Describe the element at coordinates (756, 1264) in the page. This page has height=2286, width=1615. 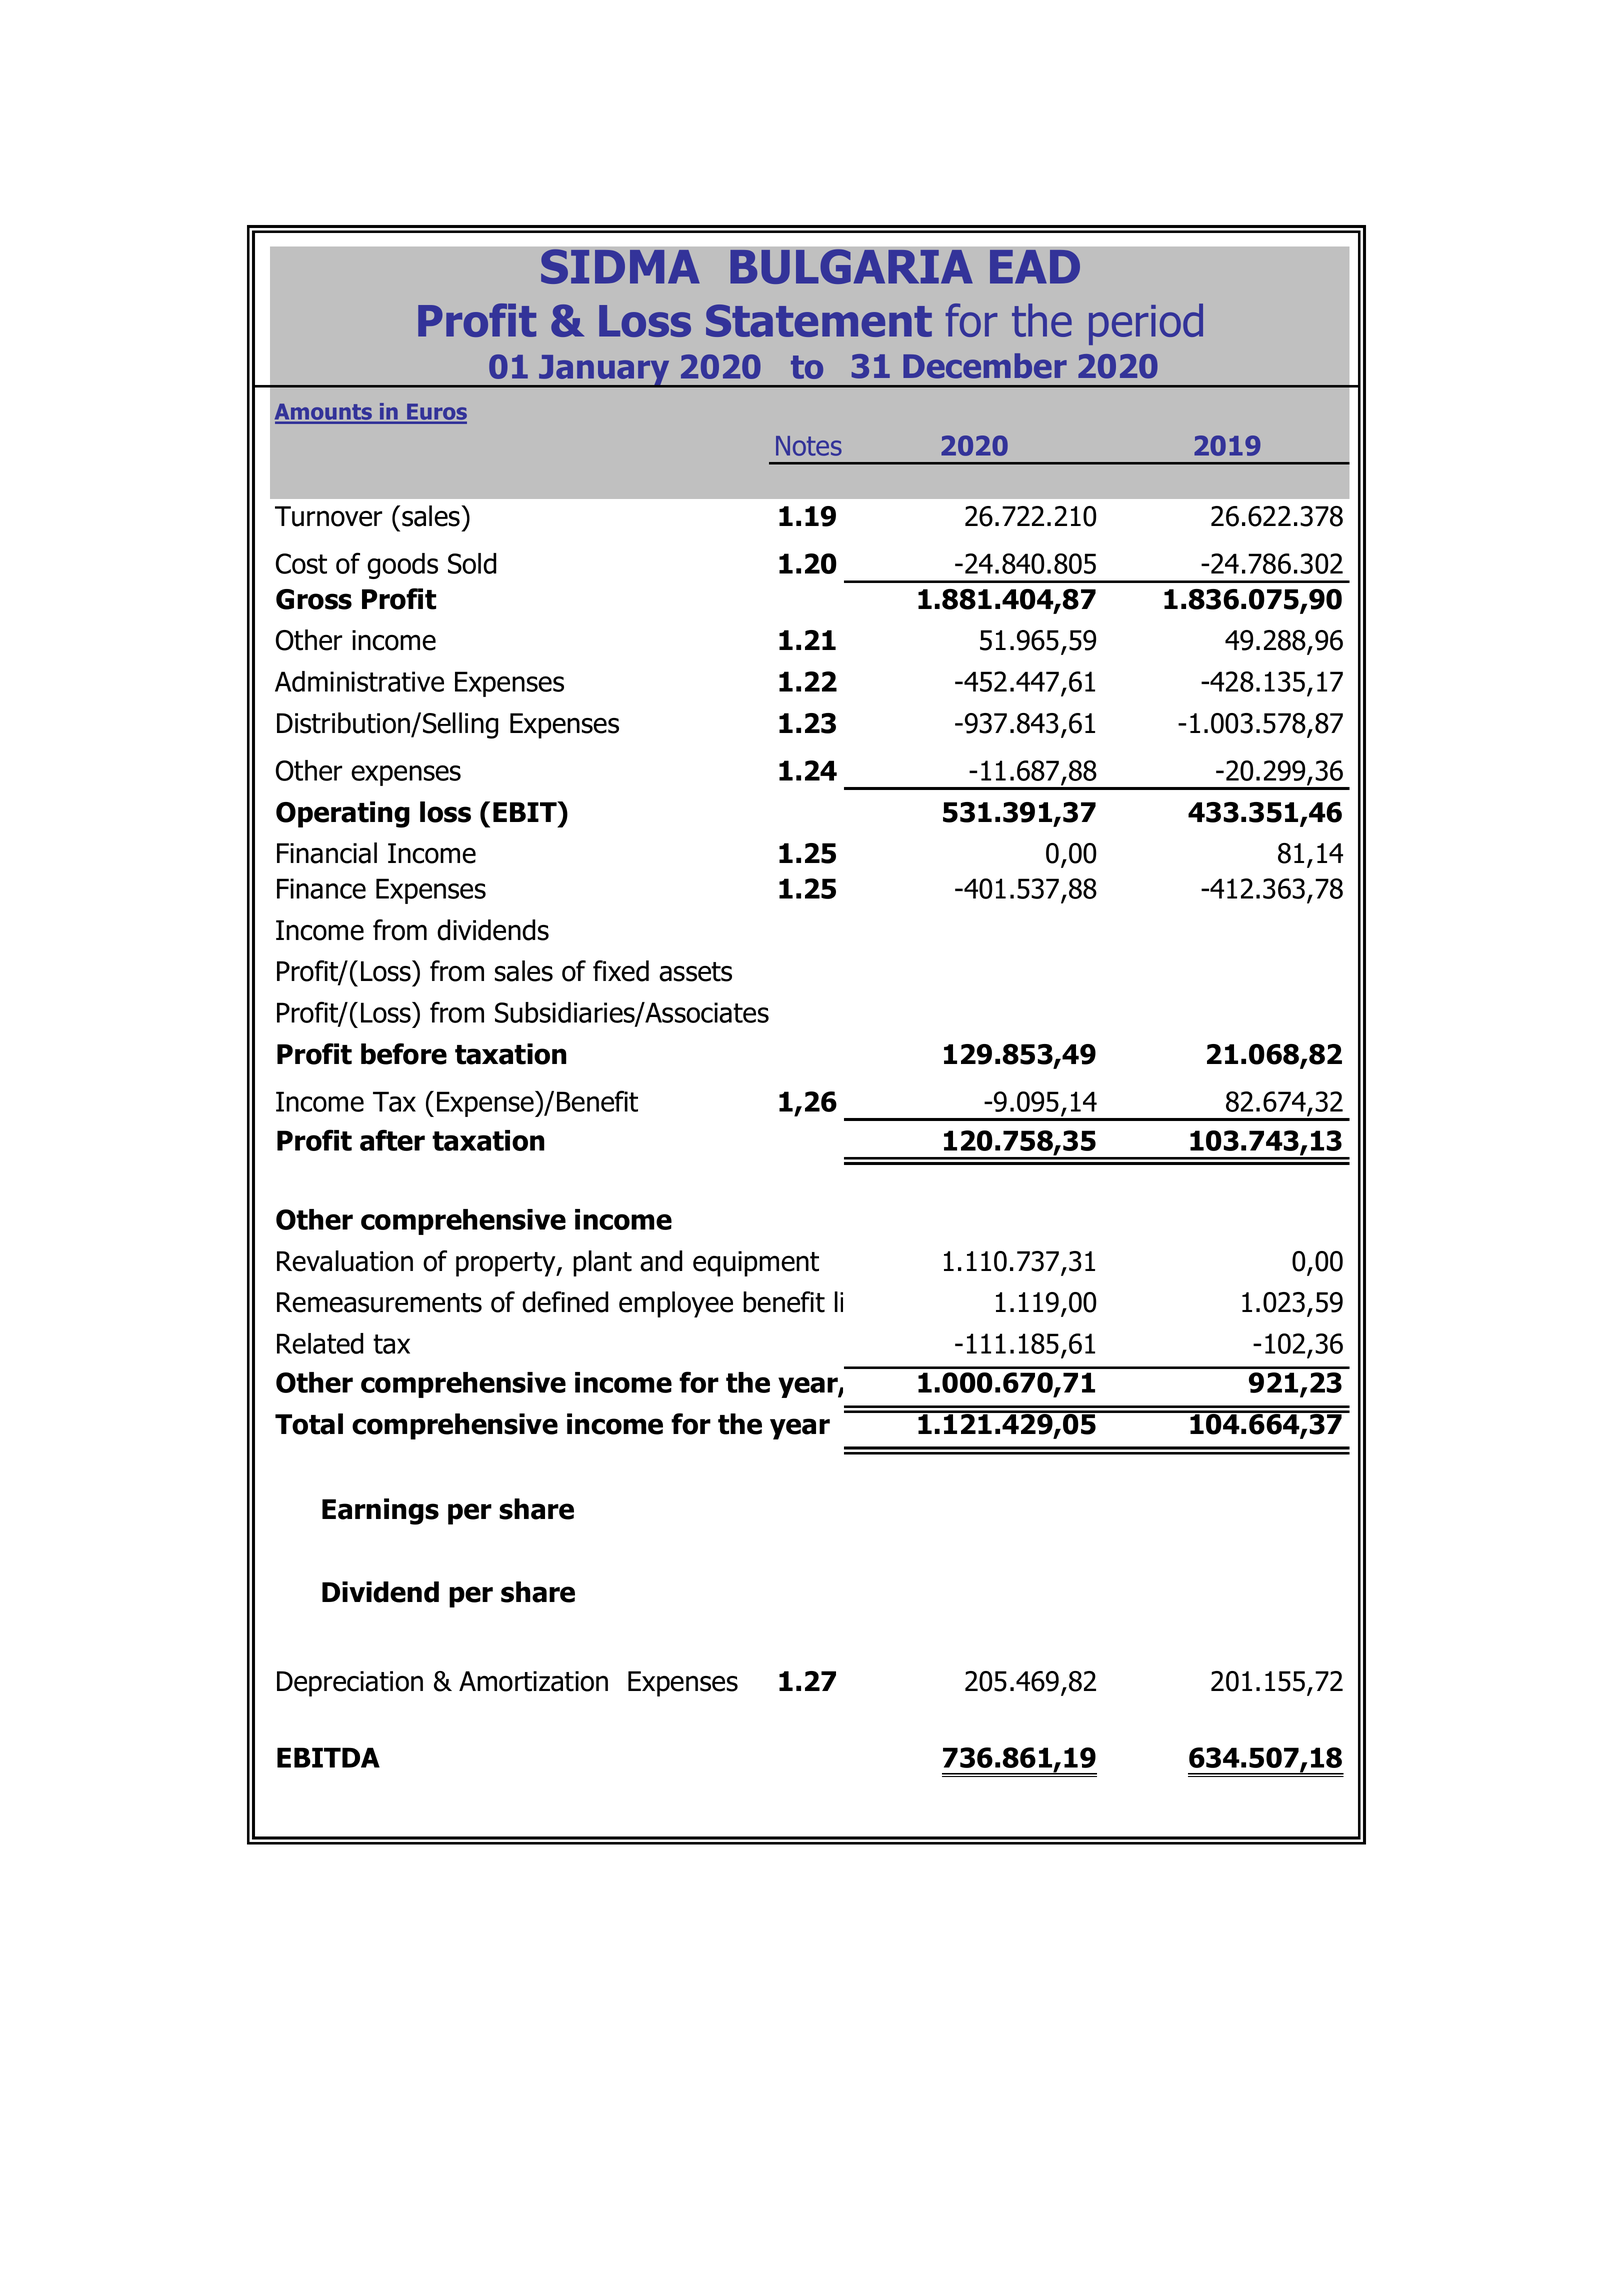
I see `equipment` at that location.
